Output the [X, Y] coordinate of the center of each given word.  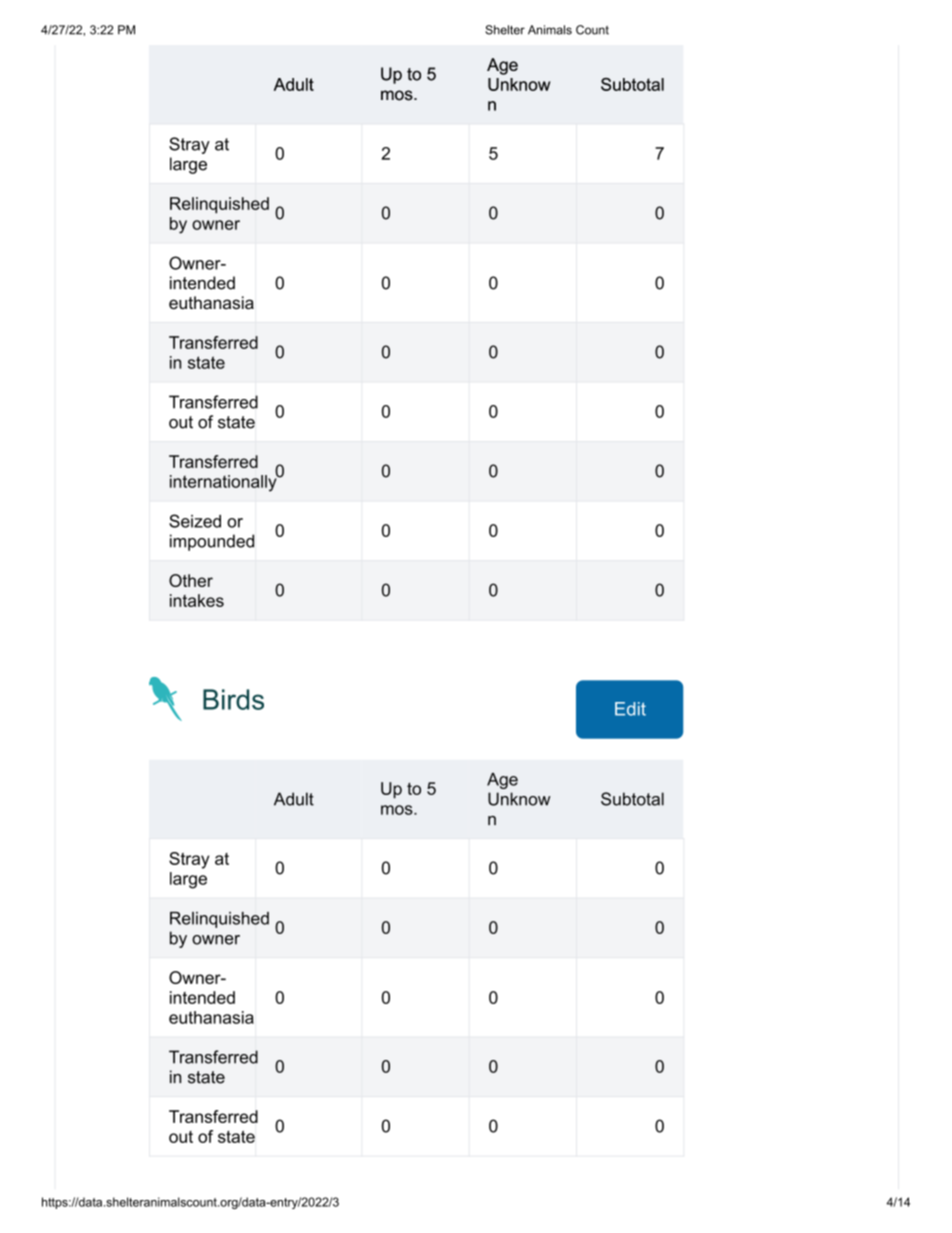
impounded [212, 542]
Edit [630, 709]
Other [191, 580]
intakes [197, 600]
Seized [195, 521]
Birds [233, 699]
